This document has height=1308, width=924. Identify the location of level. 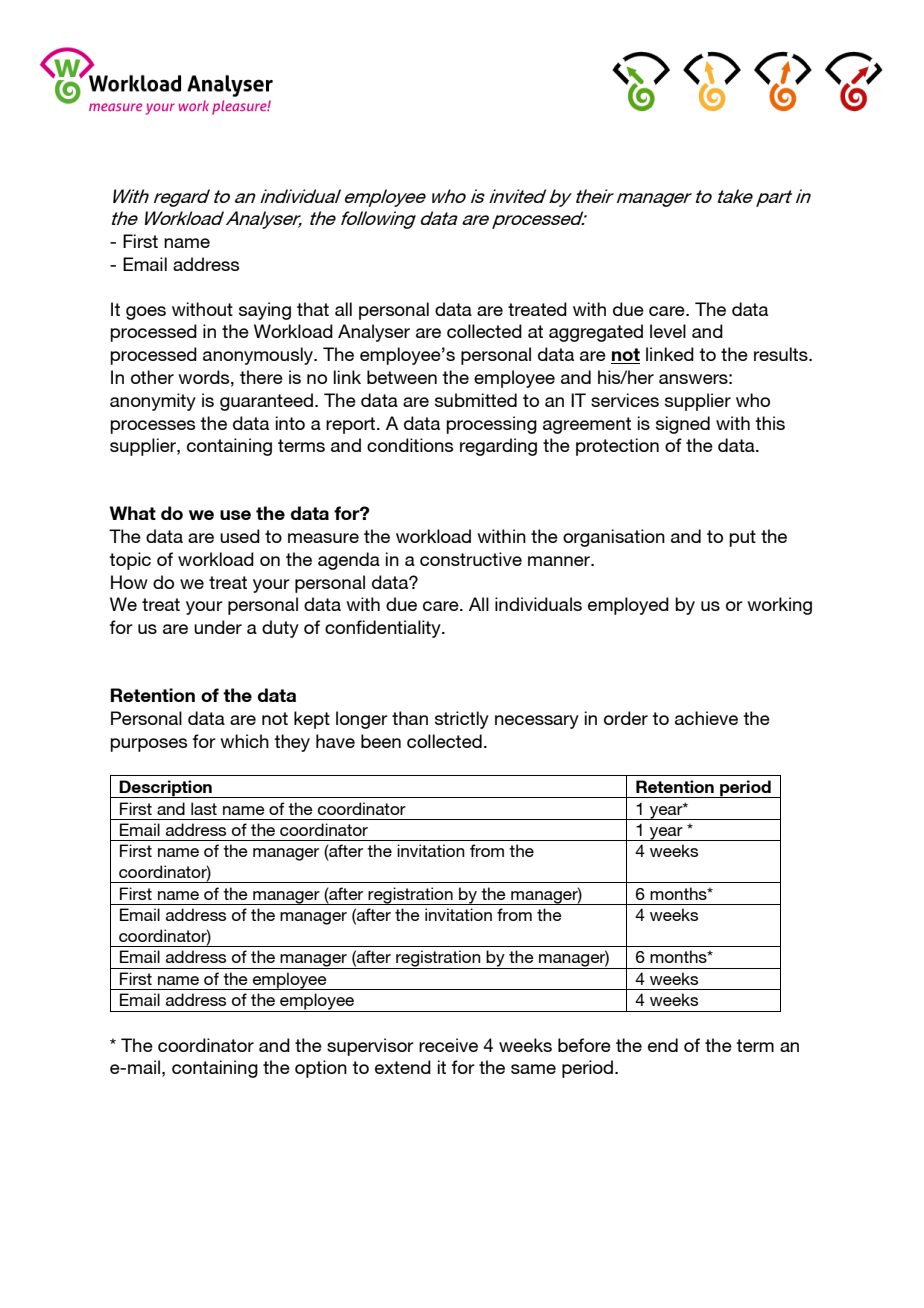
(668, 331).
